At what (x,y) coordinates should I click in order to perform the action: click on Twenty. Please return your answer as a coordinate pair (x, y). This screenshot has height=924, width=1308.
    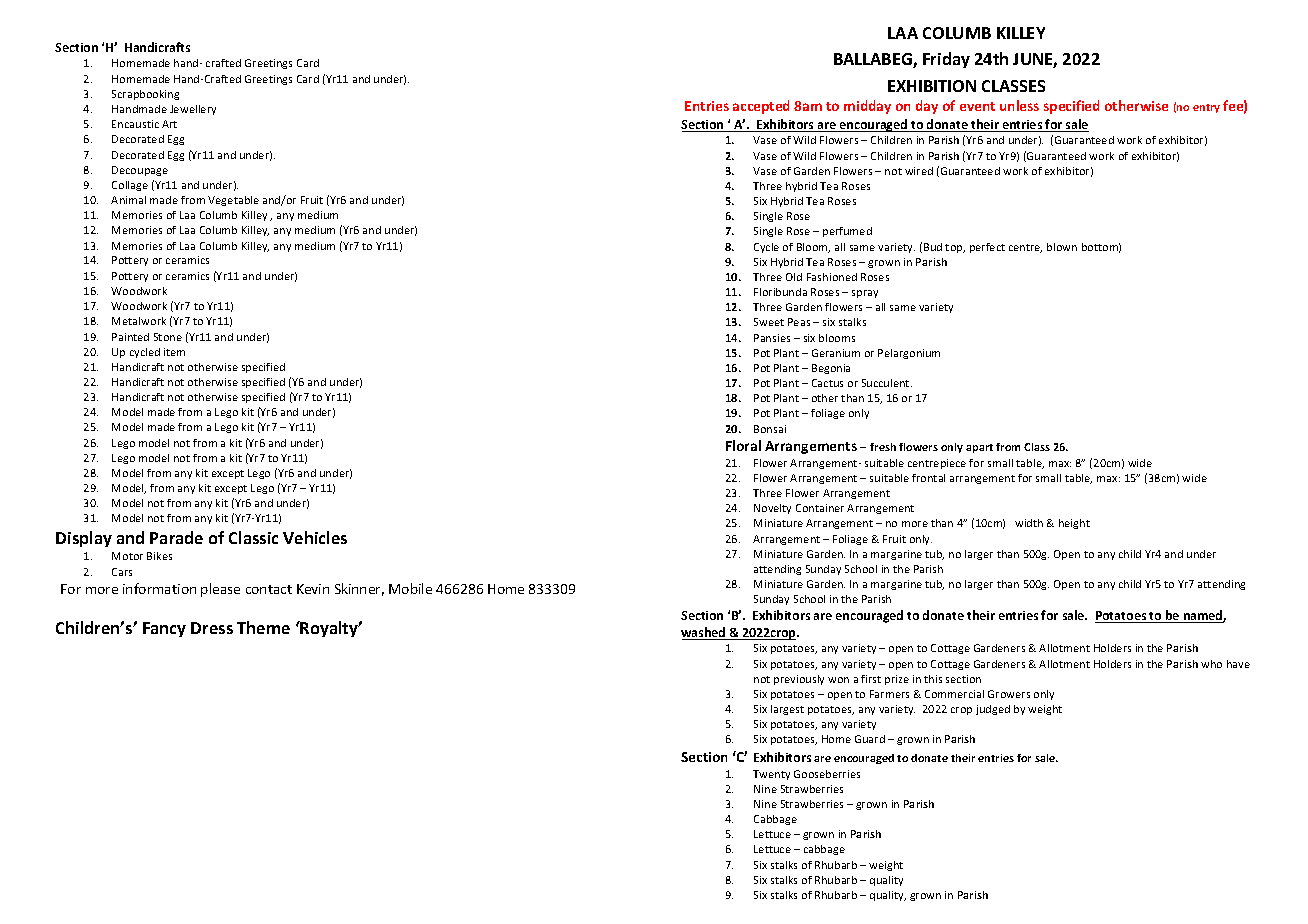
    Looking at the image, I should click on (771, 775).
